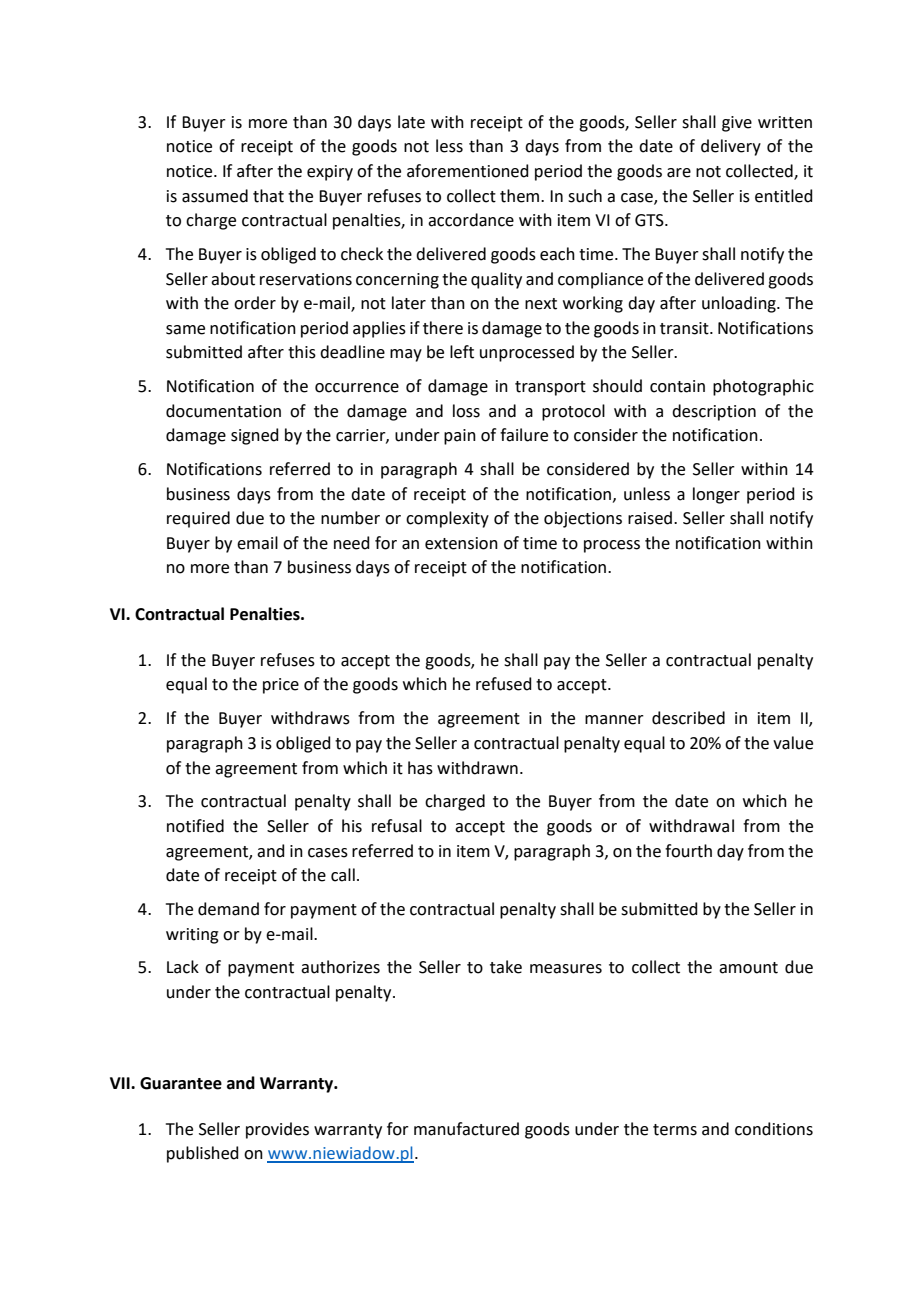 The width and height of the screenshot is (924, 1308). I want to click on demand, so click(228, 909).
